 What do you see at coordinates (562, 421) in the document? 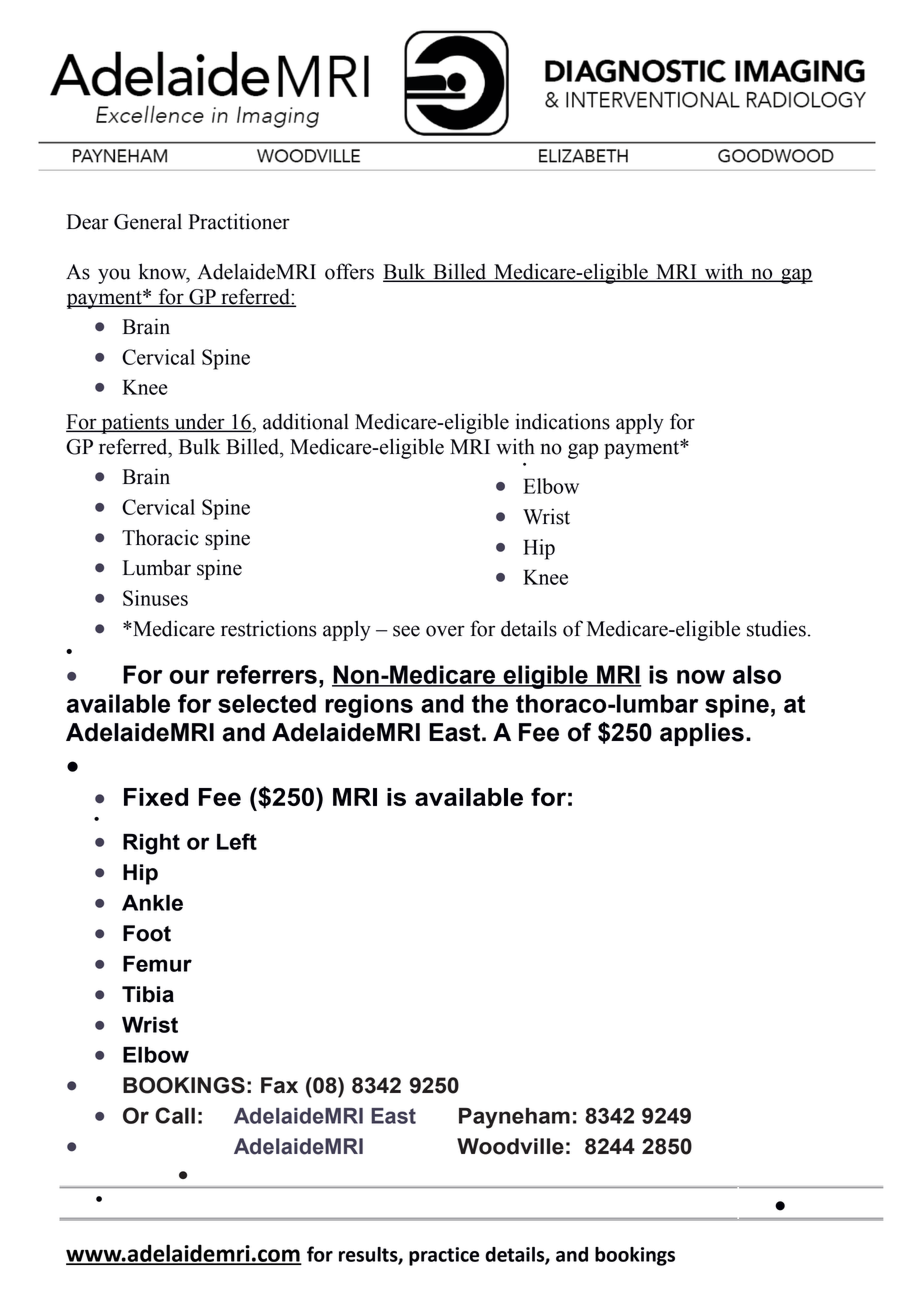
I see `indications` at bounding box center [562, 421].
